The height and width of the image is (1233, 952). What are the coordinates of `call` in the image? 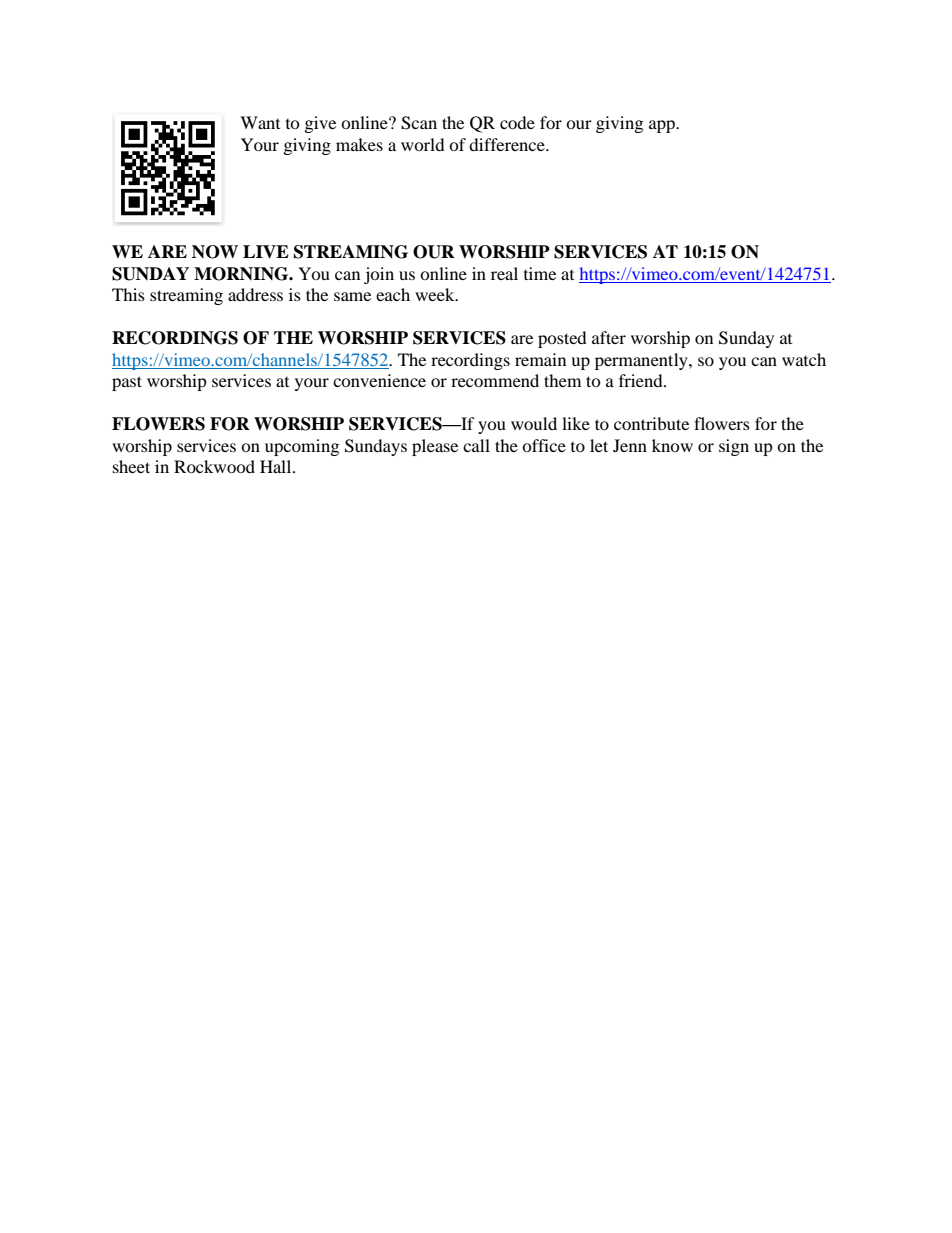 It's located at (476, 445).
